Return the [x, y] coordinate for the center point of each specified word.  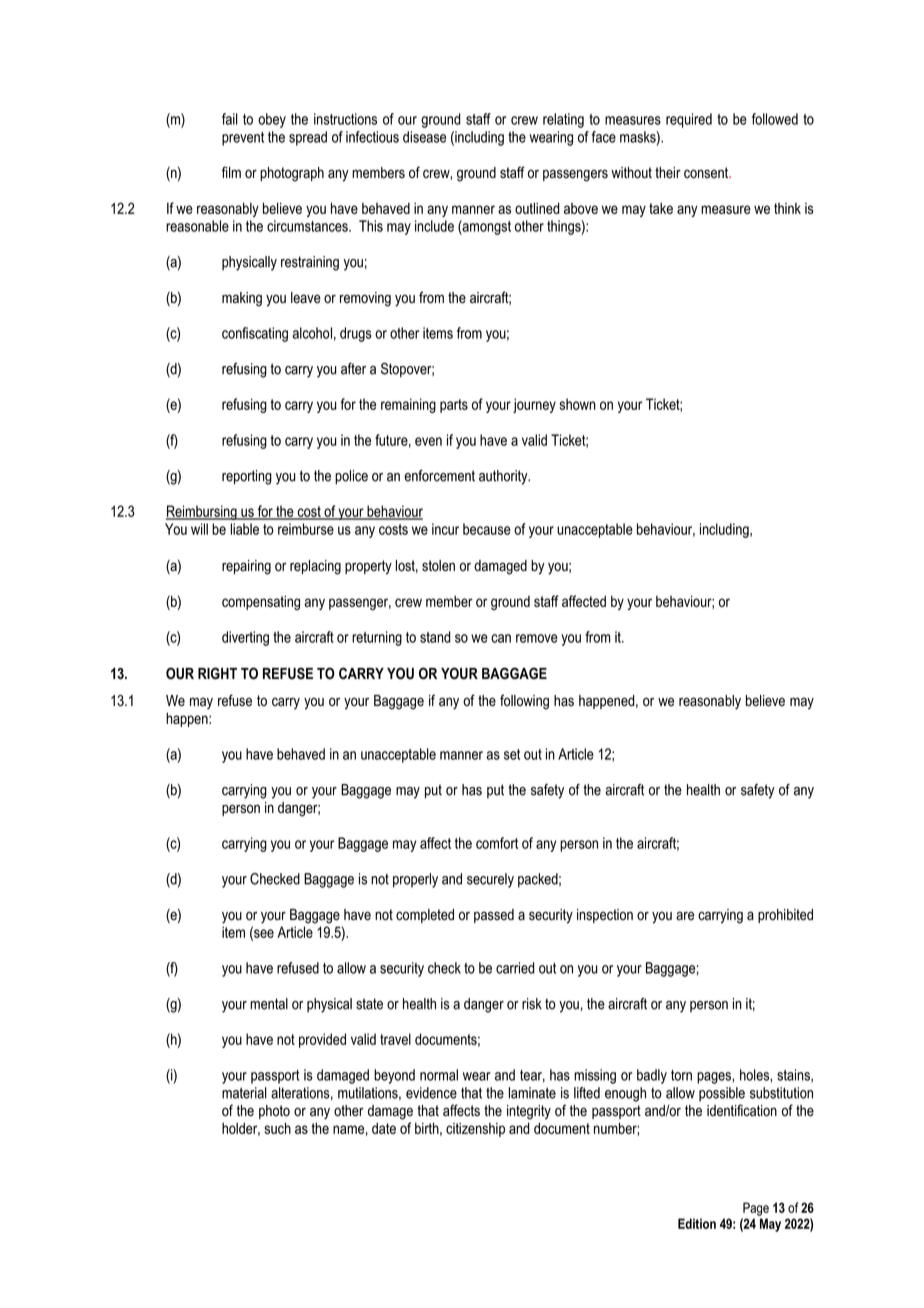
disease [424, 137]
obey [272, 120]
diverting [245, 638]
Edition [697, 1223]
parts [454, 406]
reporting [247, 477]
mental [269, 1004]
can [501, 638]
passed [494, 916]
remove [537, 638]
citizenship [475, 1130]
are [685, 916]
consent [707, 173]
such [277, 1128]
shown [577, 404]
